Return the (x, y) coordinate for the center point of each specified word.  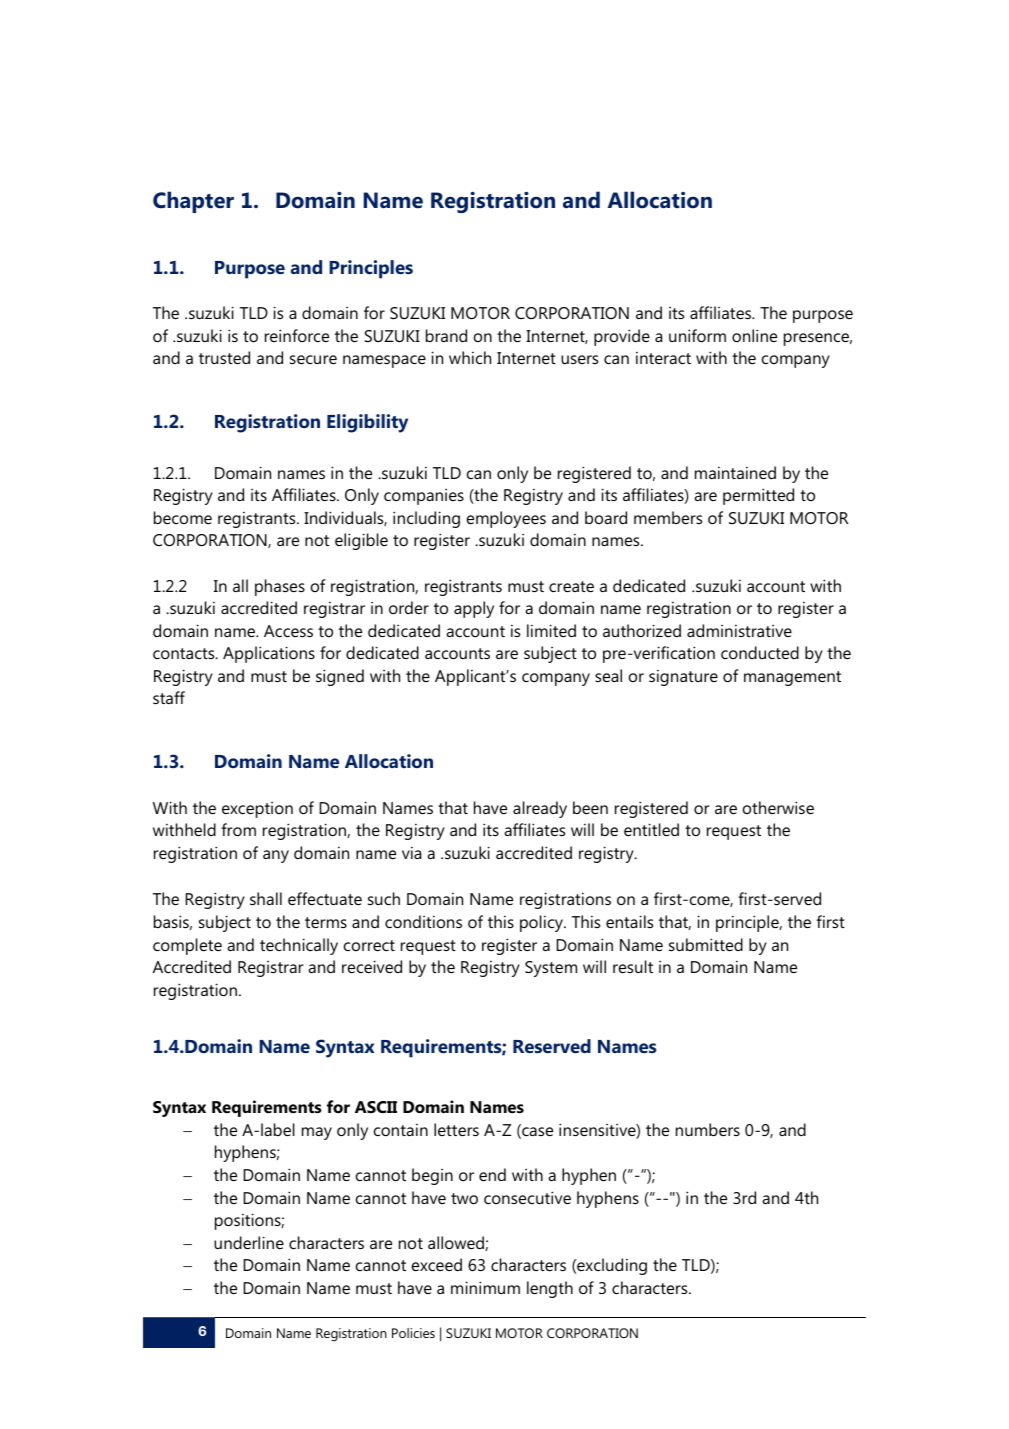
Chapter (193, 202)
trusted (224, 357)
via (411, 852)
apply (474, 609)
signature (683, 677)
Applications (269, 654)
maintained (735, 472)
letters (456, 1129)
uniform (697, 335)
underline (249, 1242)
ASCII (376, 1107)
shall (266, 898)
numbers (708, 1129)
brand (446, 335)
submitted (706, 944)
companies (424, 497)
